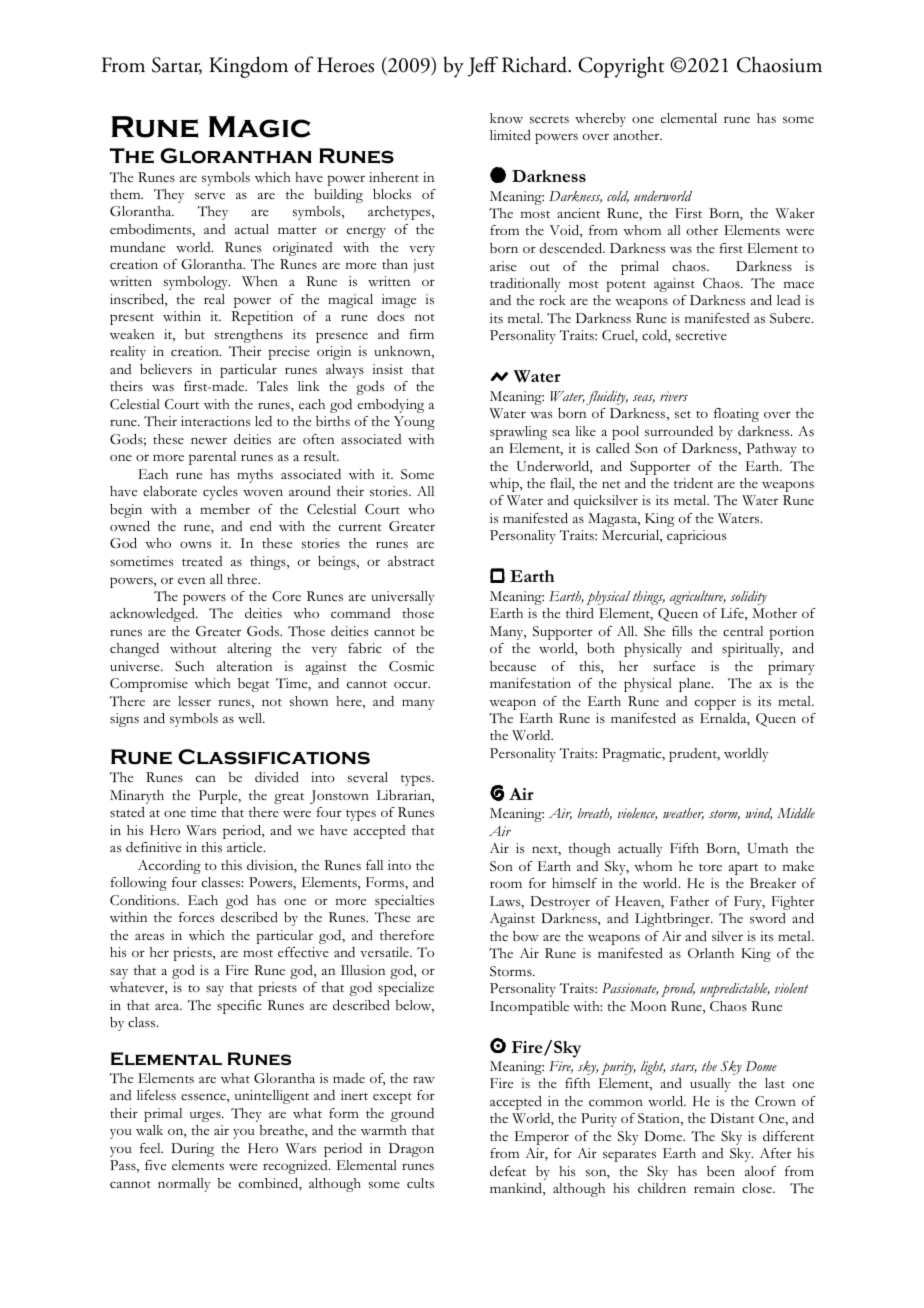 The width and height of the image is (924, 1308). I want to click on limited, so click(510, 135).
